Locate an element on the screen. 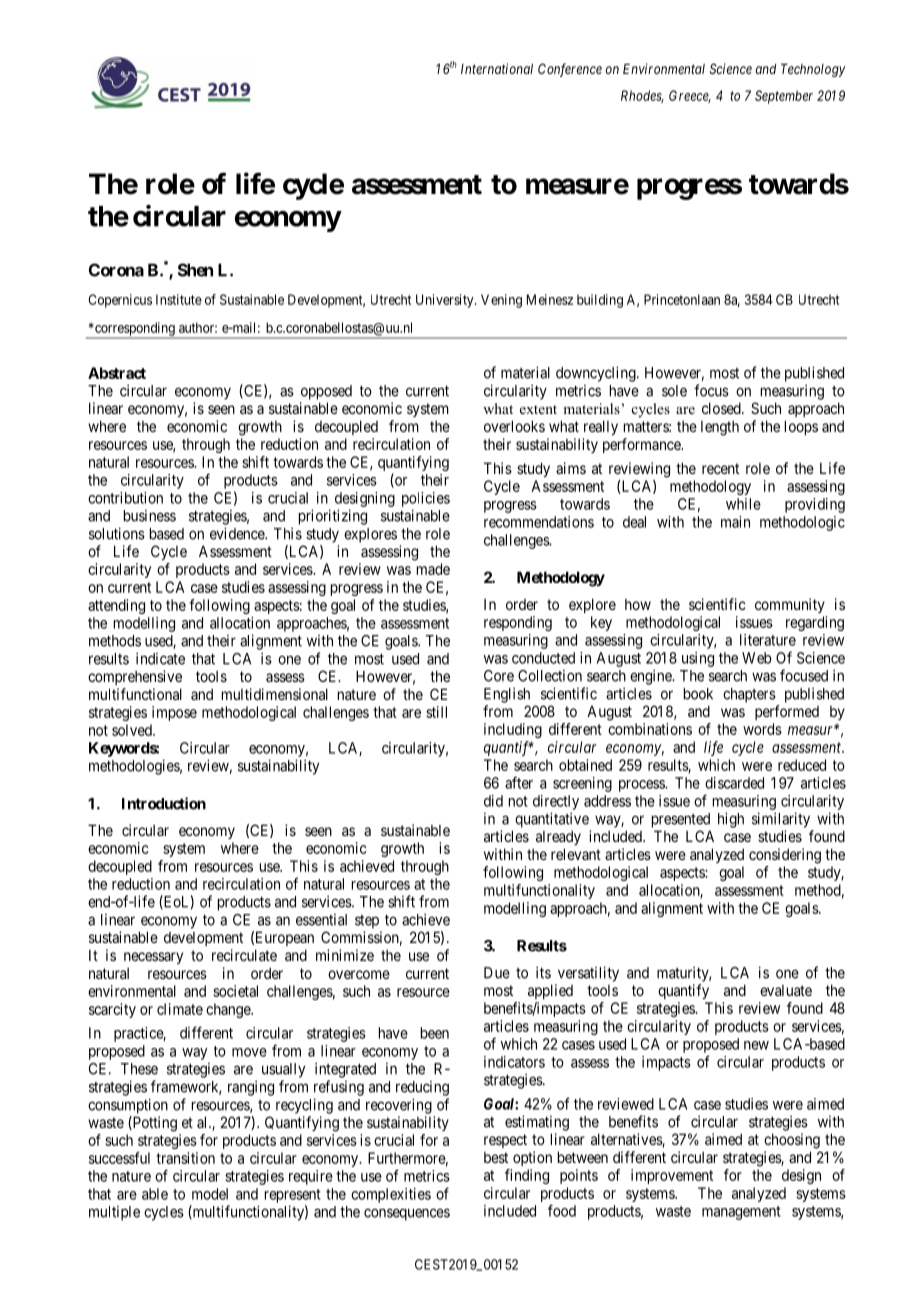  management is located at coordinates (741, 1213).
